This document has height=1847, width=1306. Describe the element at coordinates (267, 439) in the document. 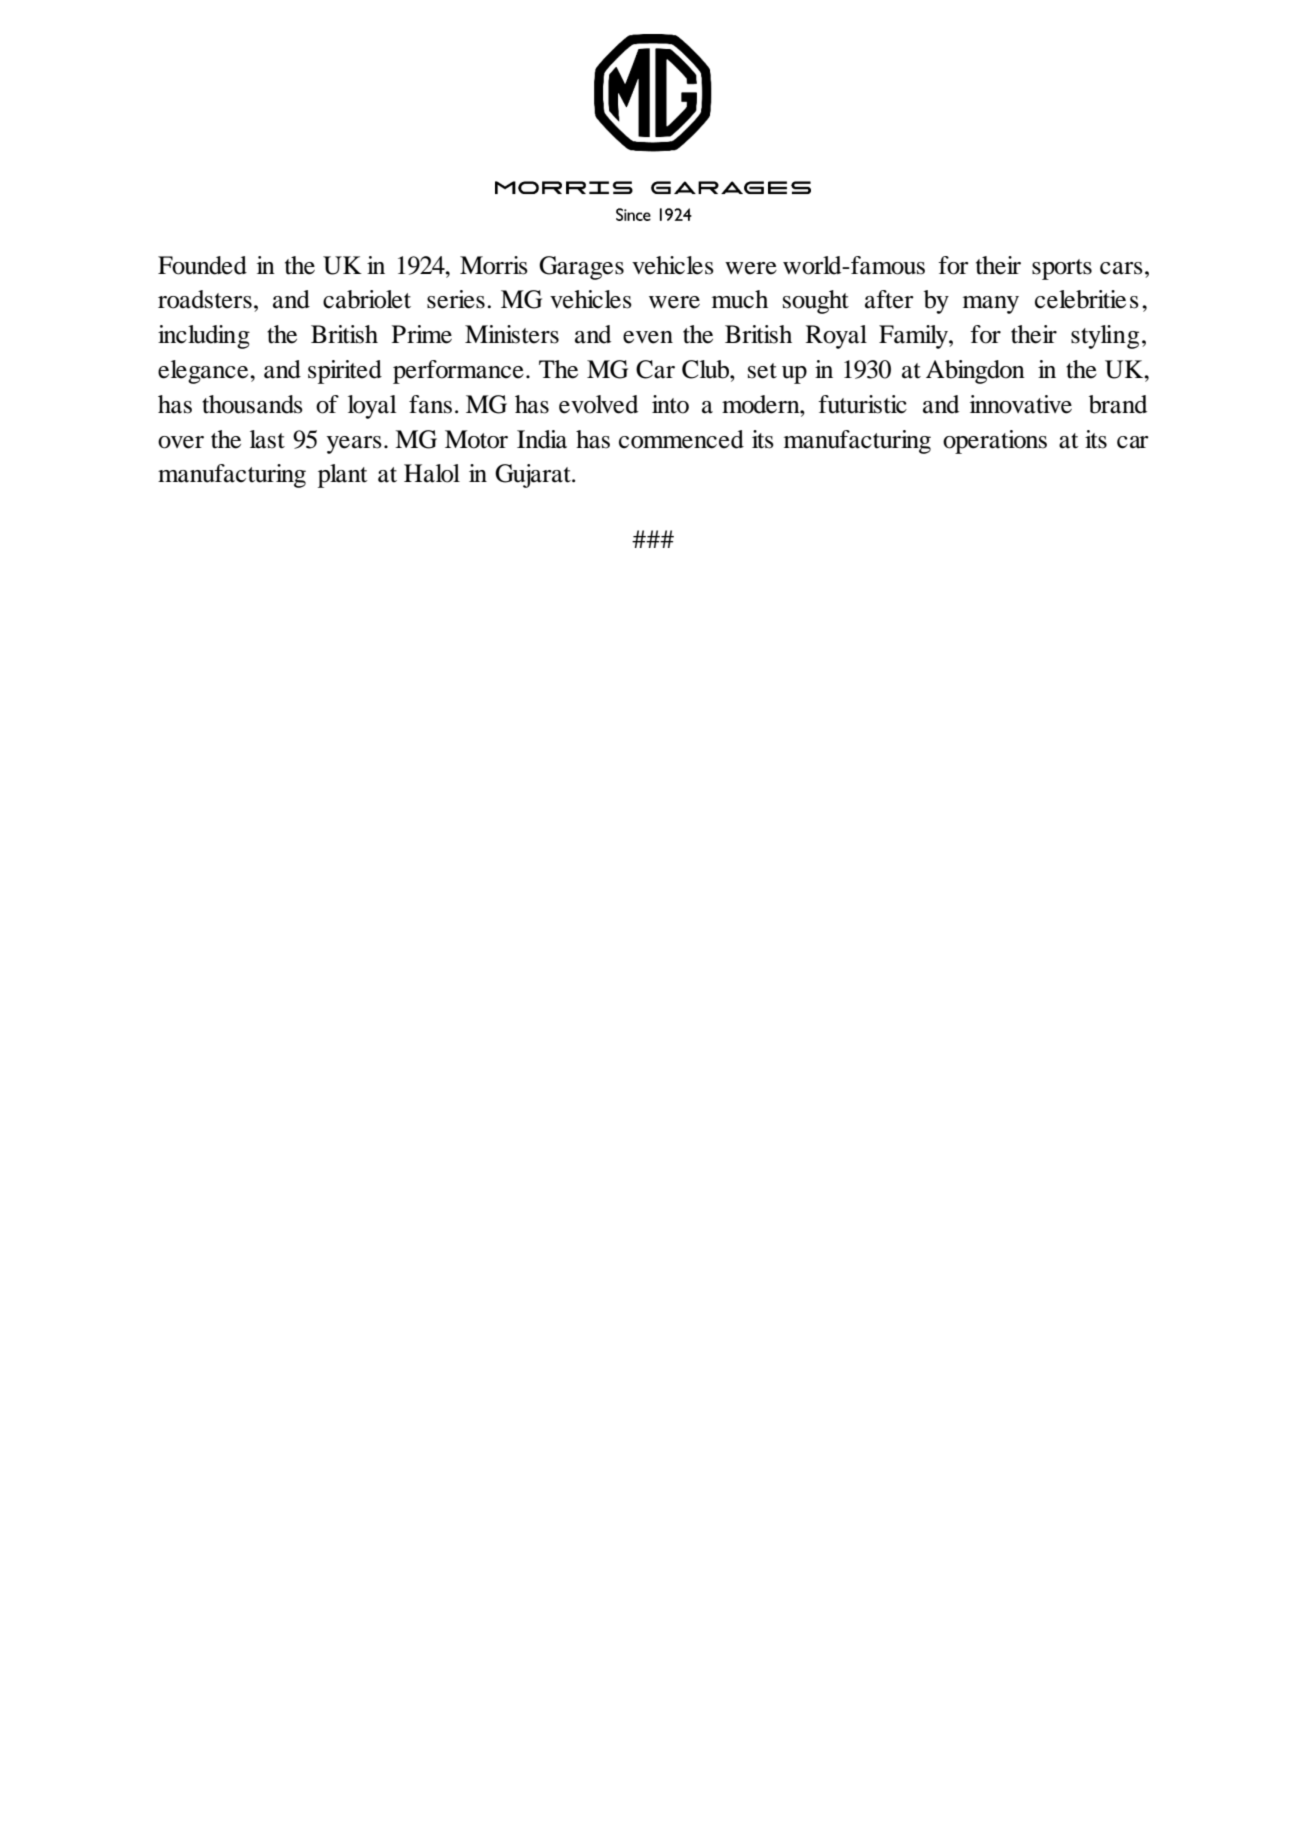

I see `last` at that location.
